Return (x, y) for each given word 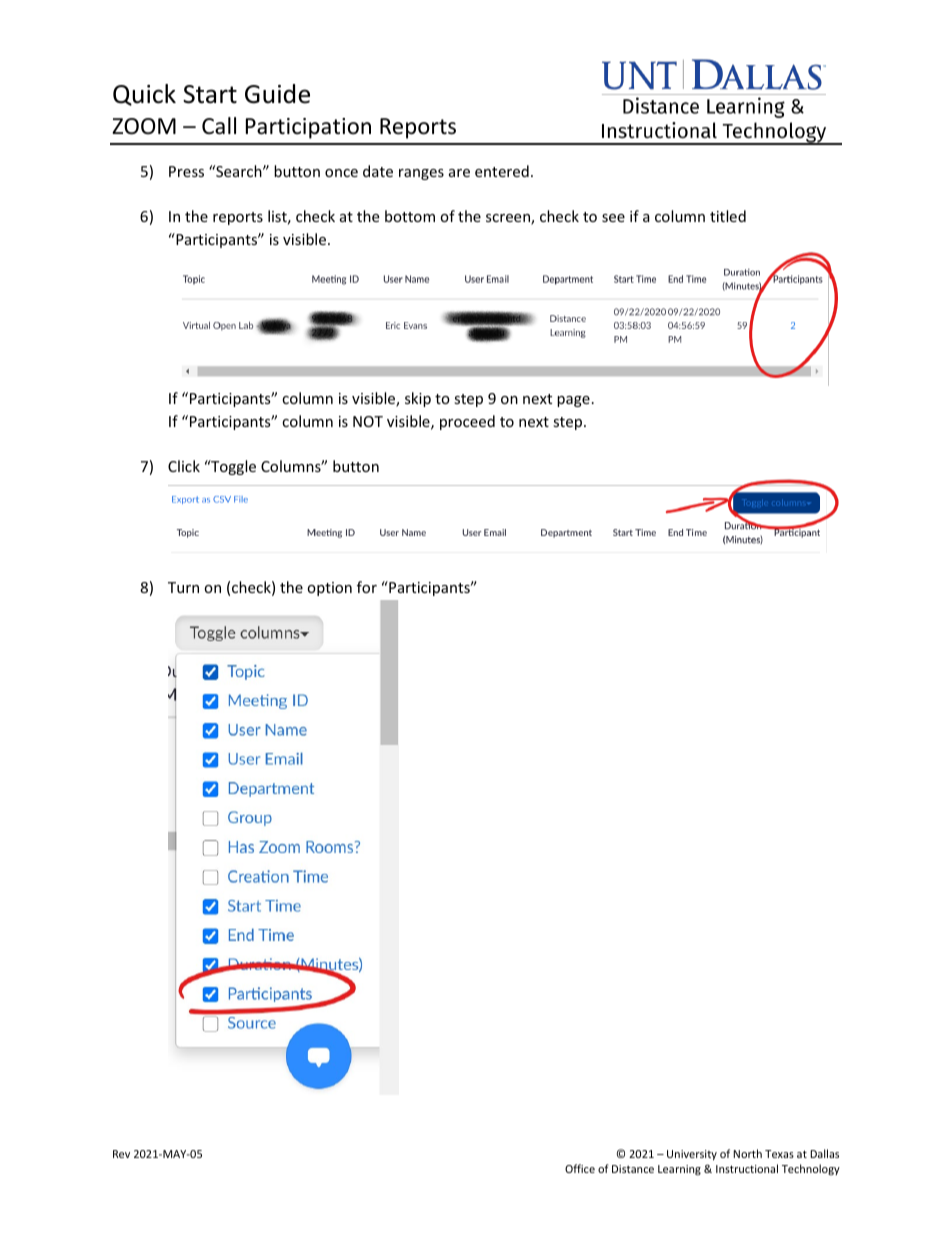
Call (219, 126)
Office (580, 1168)
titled (728, 216)
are (459, 173)
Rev (121, 1154)
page (573, 401)
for (367, 587)
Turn (183, 587)
